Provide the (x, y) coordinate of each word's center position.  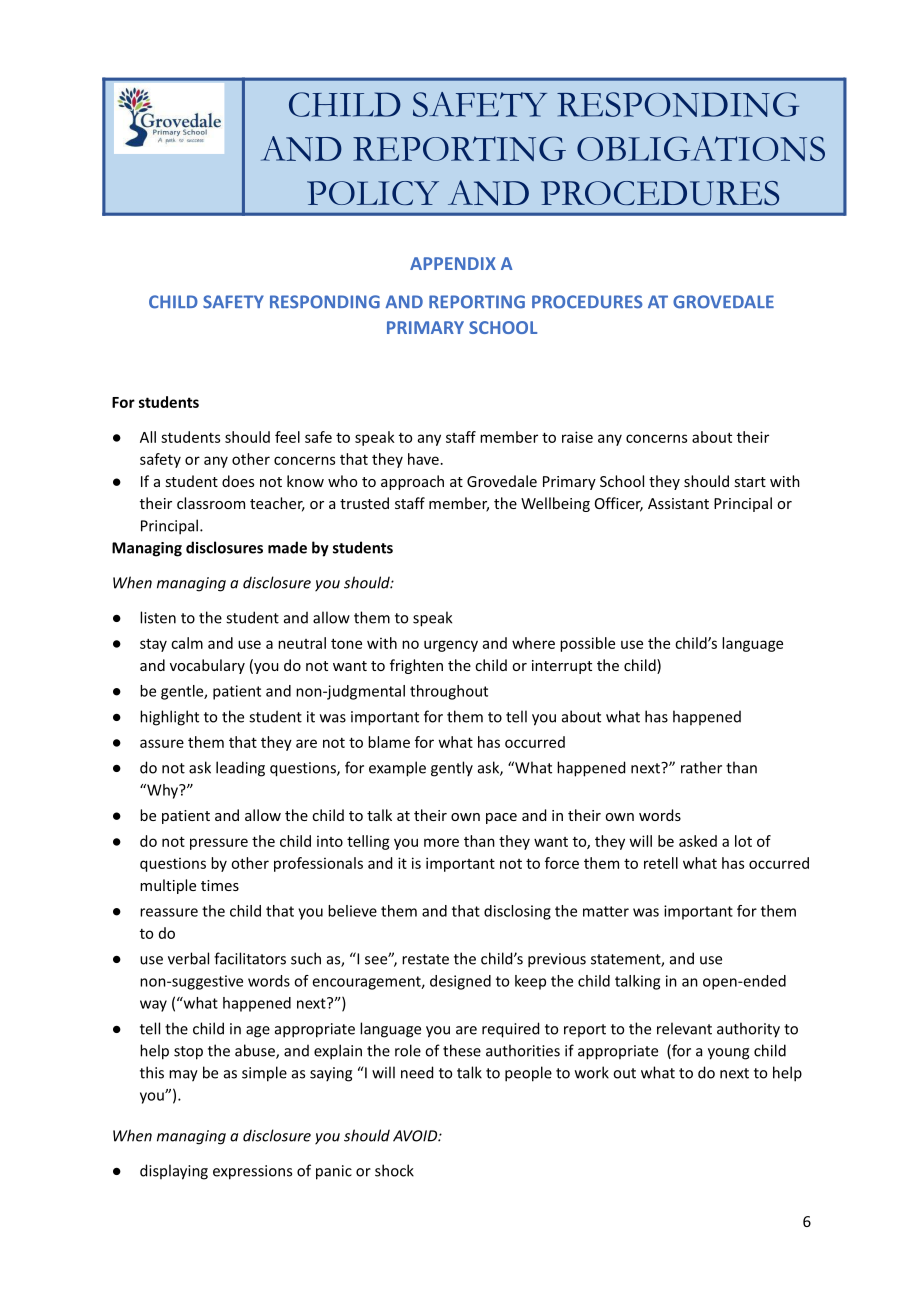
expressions (252, 1172)
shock (394, 1170)
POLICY (373, 193)
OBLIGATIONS (701, 148)
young (728, 1054)
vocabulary (207, 666)
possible (587, 644)
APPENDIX (453, 263)
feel (287, 437)
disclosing (517, 912)
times (220, 885)
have (423, 459)
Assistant (678, 503)
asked (698, 841)
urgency (451, 646)
